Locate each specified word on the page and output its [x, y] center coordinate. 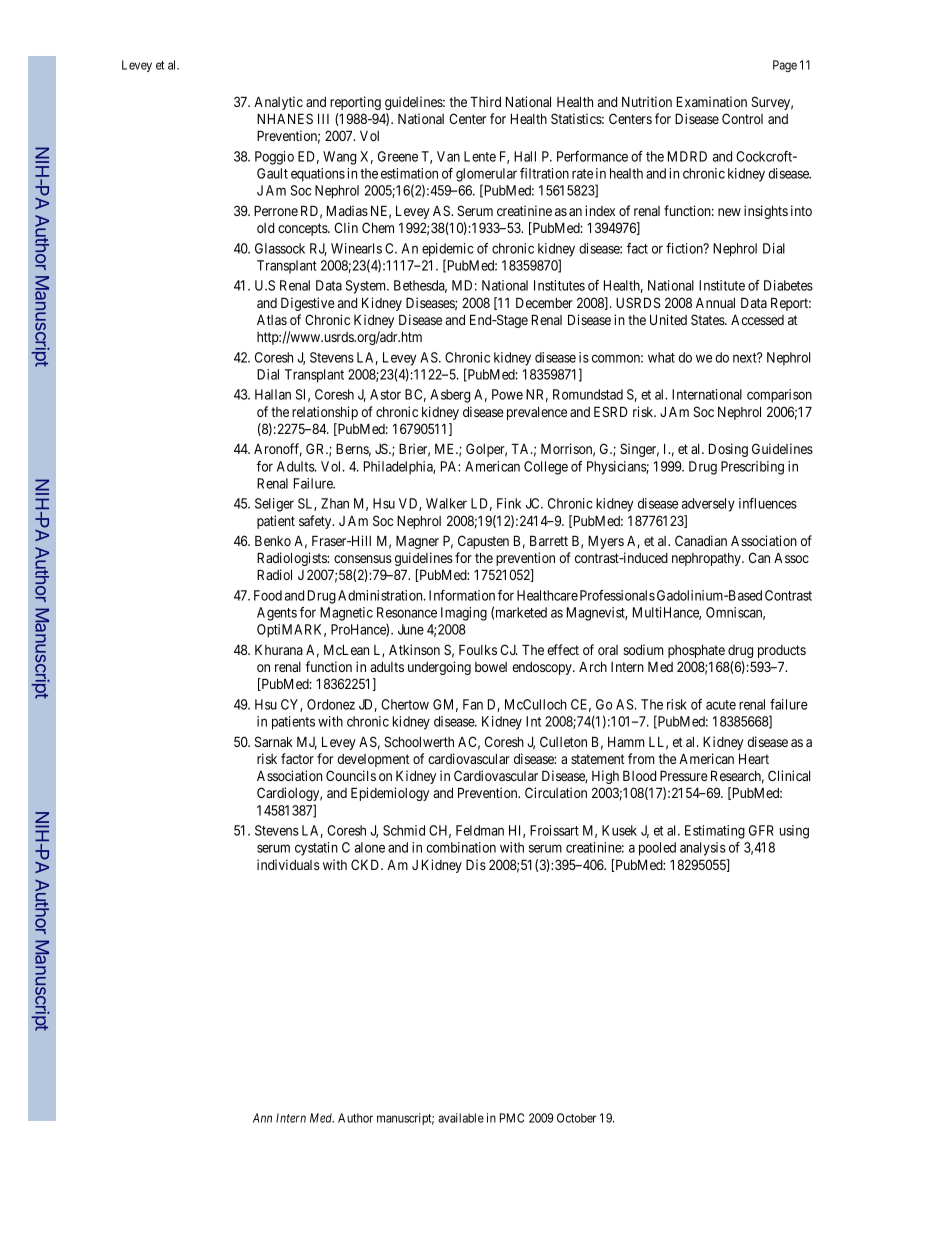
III [323, 118]
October [576, 1118]
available [461, 1118]
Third [485, 101]
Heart [754, 758]
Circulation [556, 792]
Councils [351, 775]
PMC [512, 1118]
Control [742, 118]
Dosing [728, 450]
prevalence [537, 413]
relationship [325, 413]
